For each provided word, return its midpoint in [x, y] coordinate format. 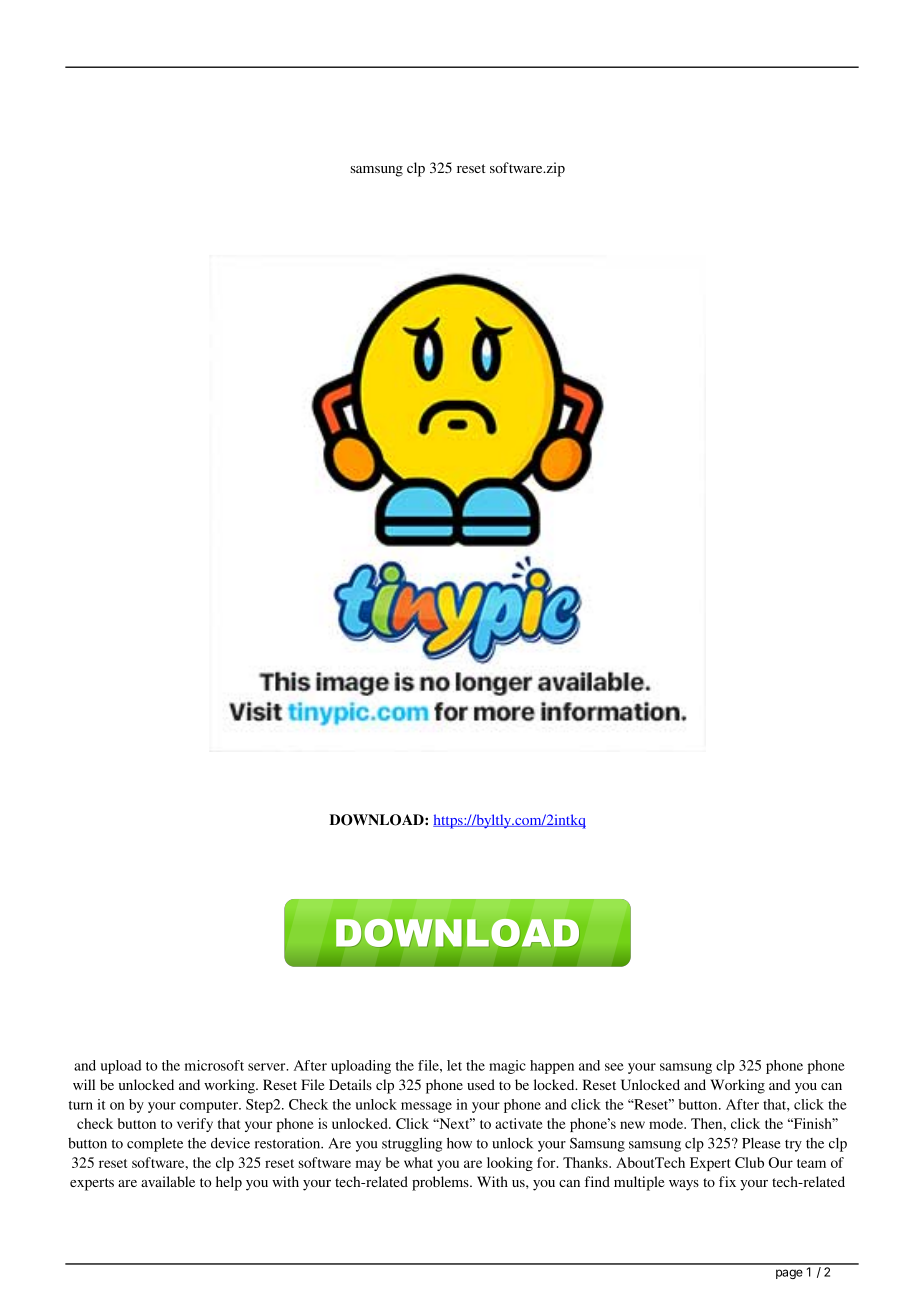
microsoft [214, 1065]
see [614, 1067]
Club [749, 1162]
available [168, 1181]
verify [195, 1125]
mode [667, 1123]
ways [684, 1185]
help [229, 1183]
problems [441, 1183]
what [418, 1162]
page [789, 1274]
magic [507, 1067]
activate [519, 1123]
